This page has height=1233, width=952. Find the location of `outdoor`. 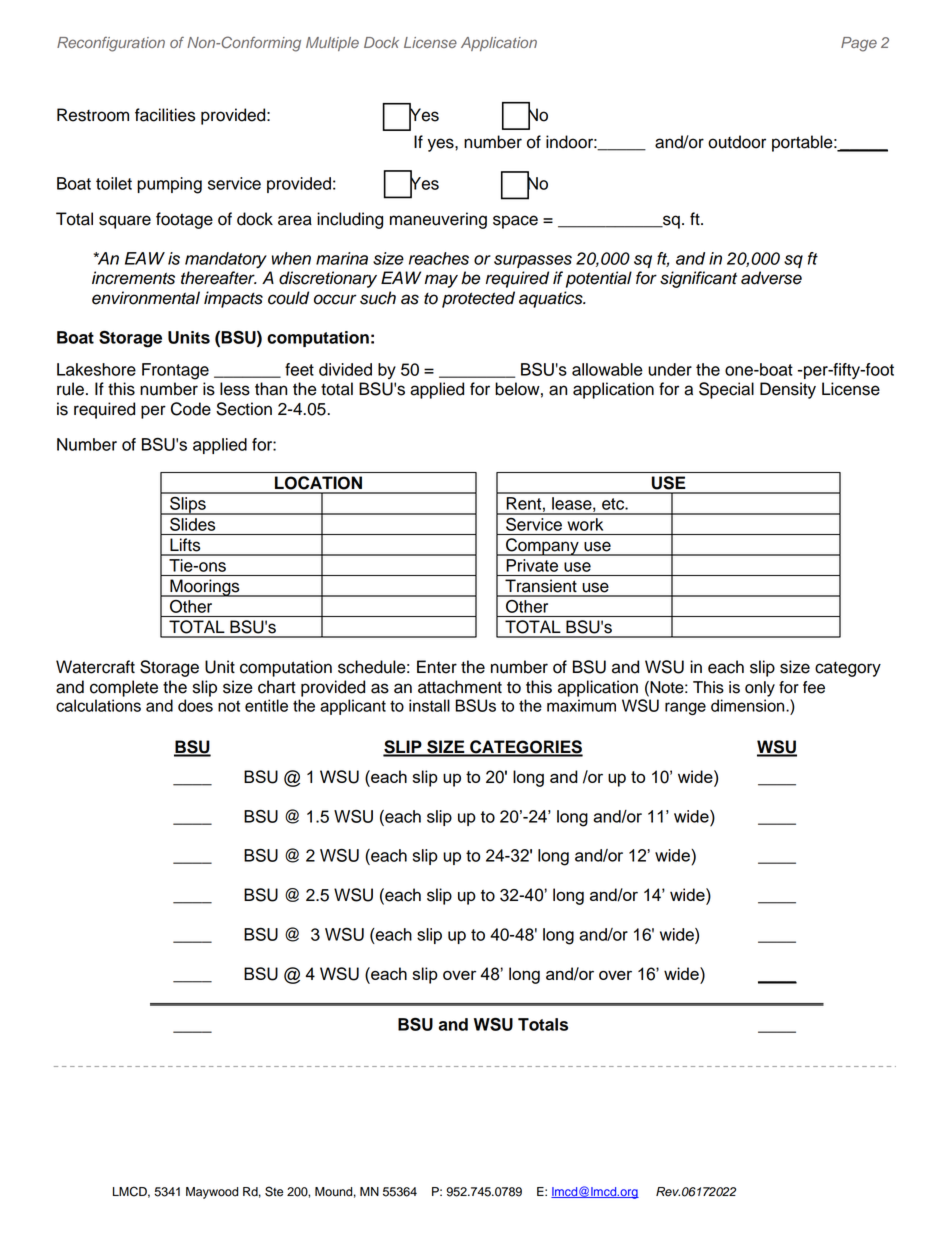

outdoor is located at coordinates (737, 142).
